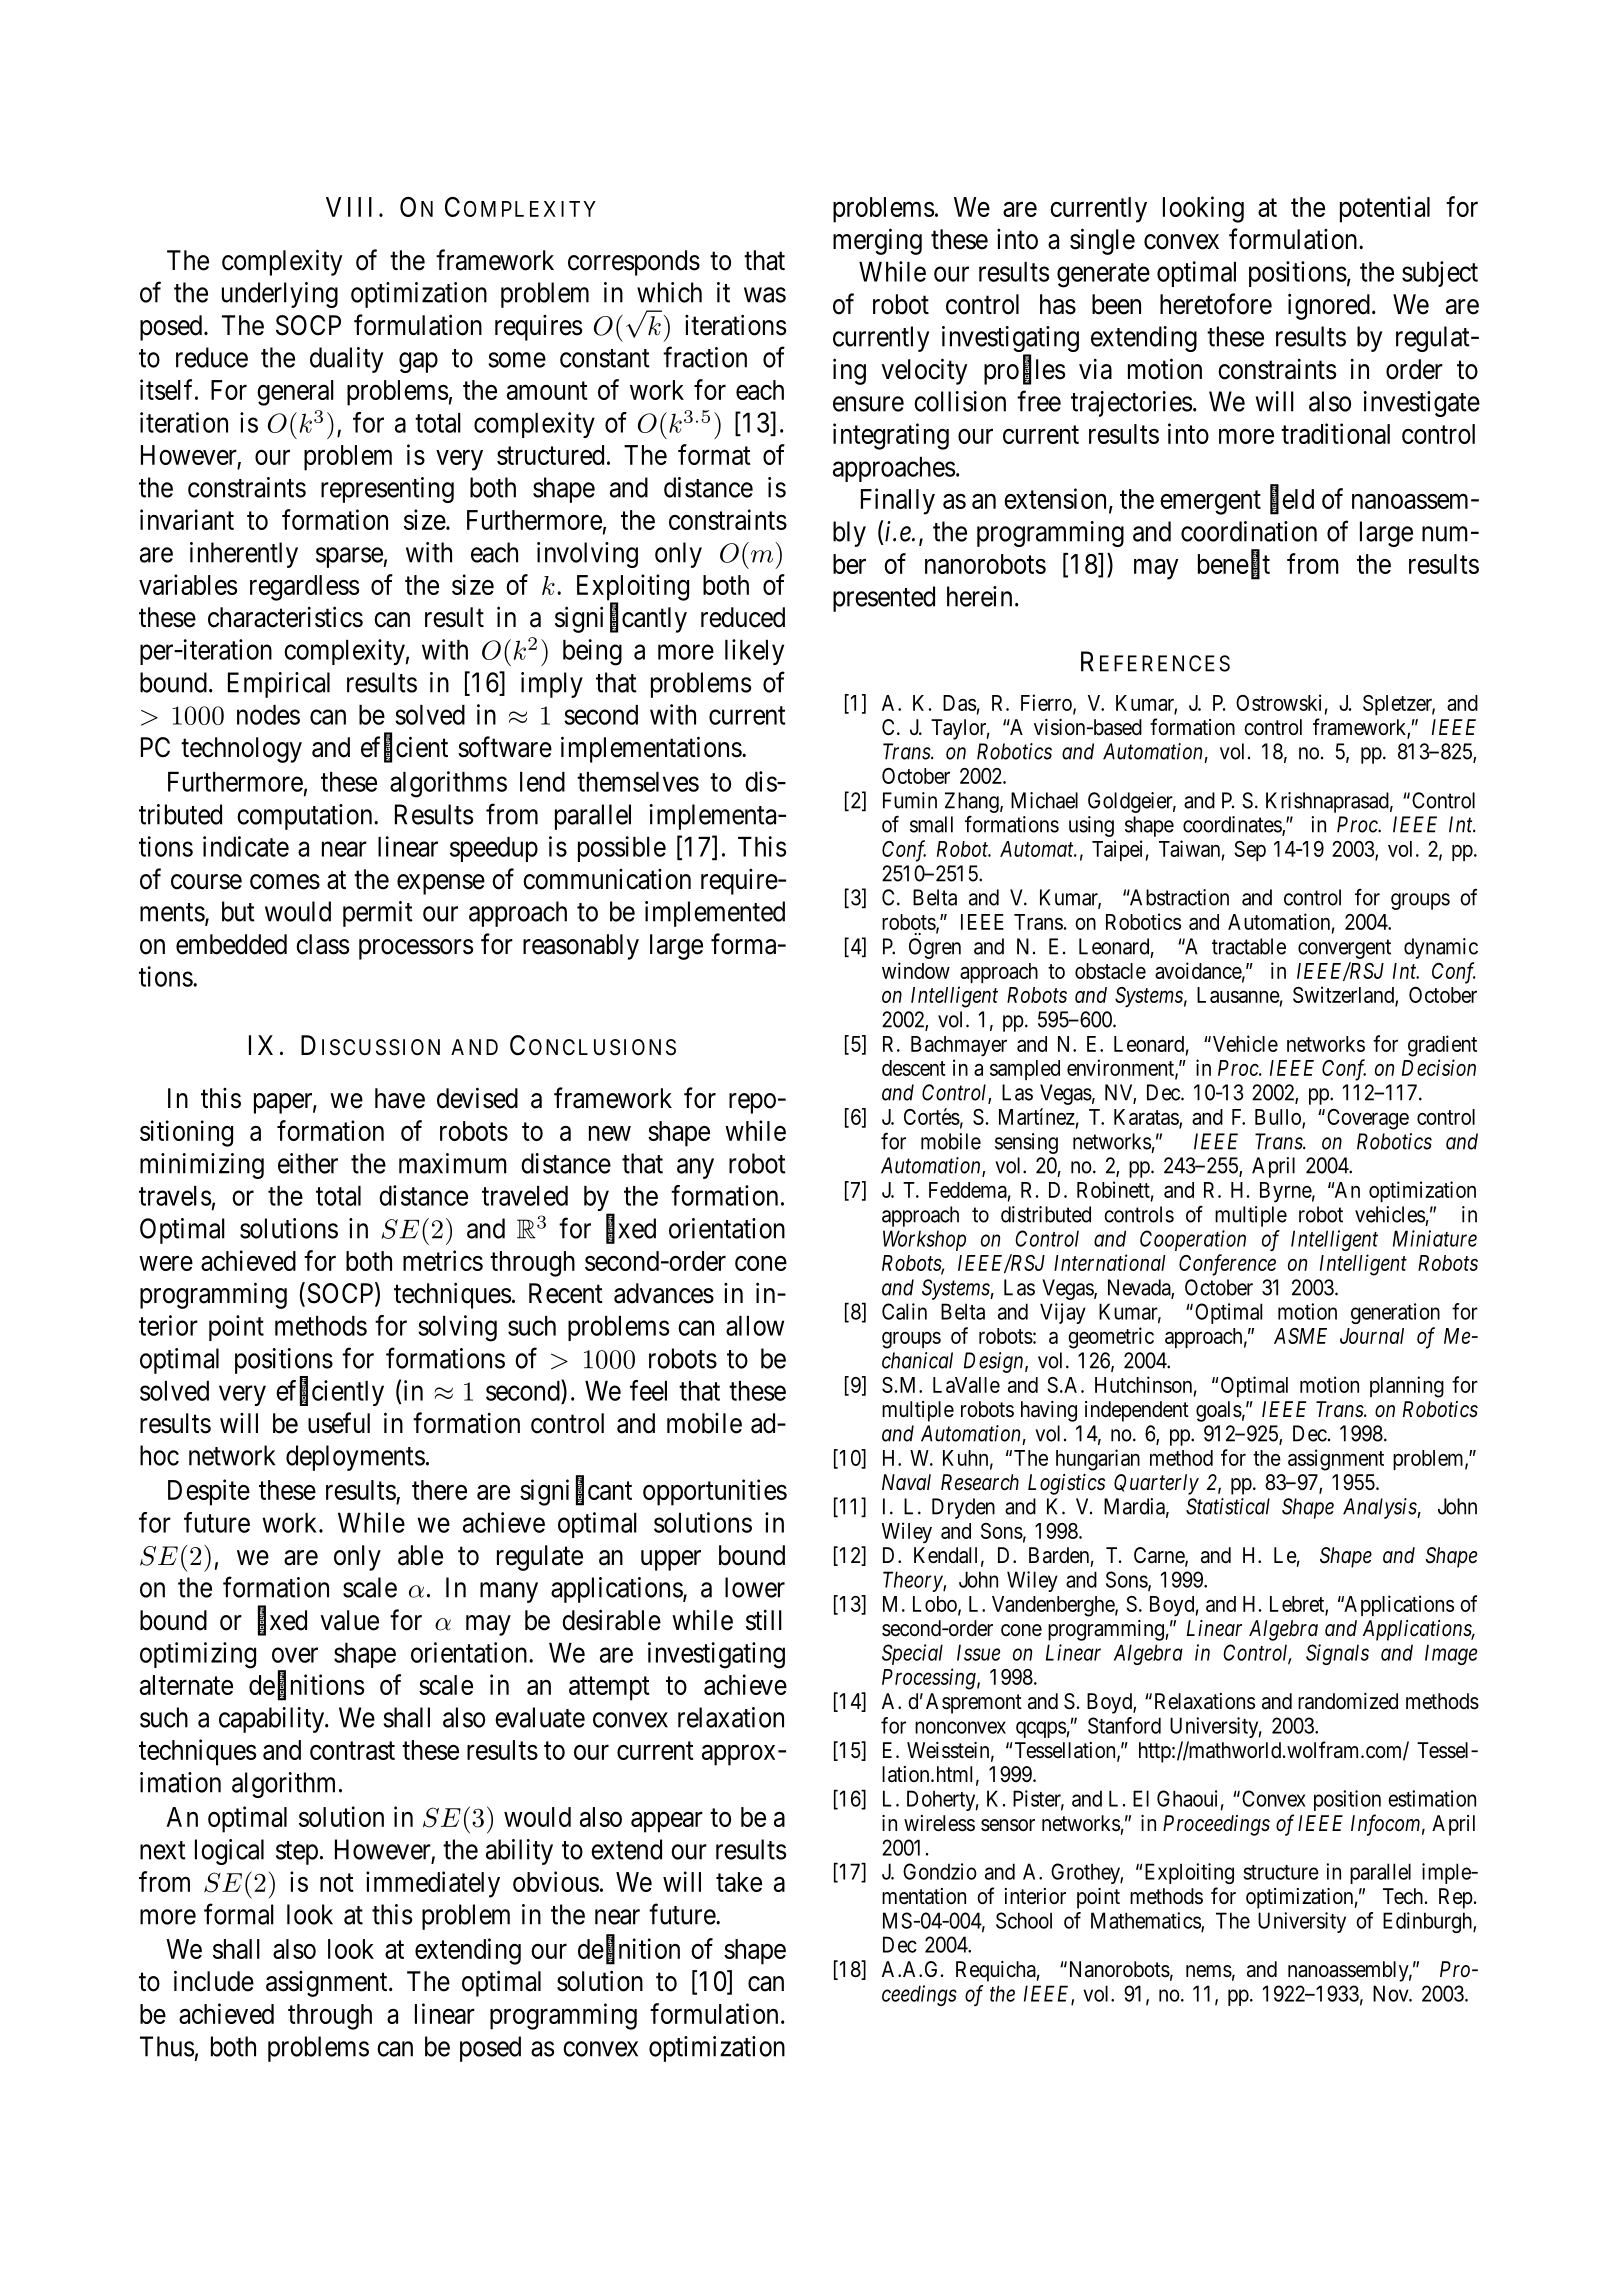 This document has height=2287, width=1616. What do you see at coordinates (1219, 1411) in the document?
I see `goals` at bounding box center [1219, 1411].
